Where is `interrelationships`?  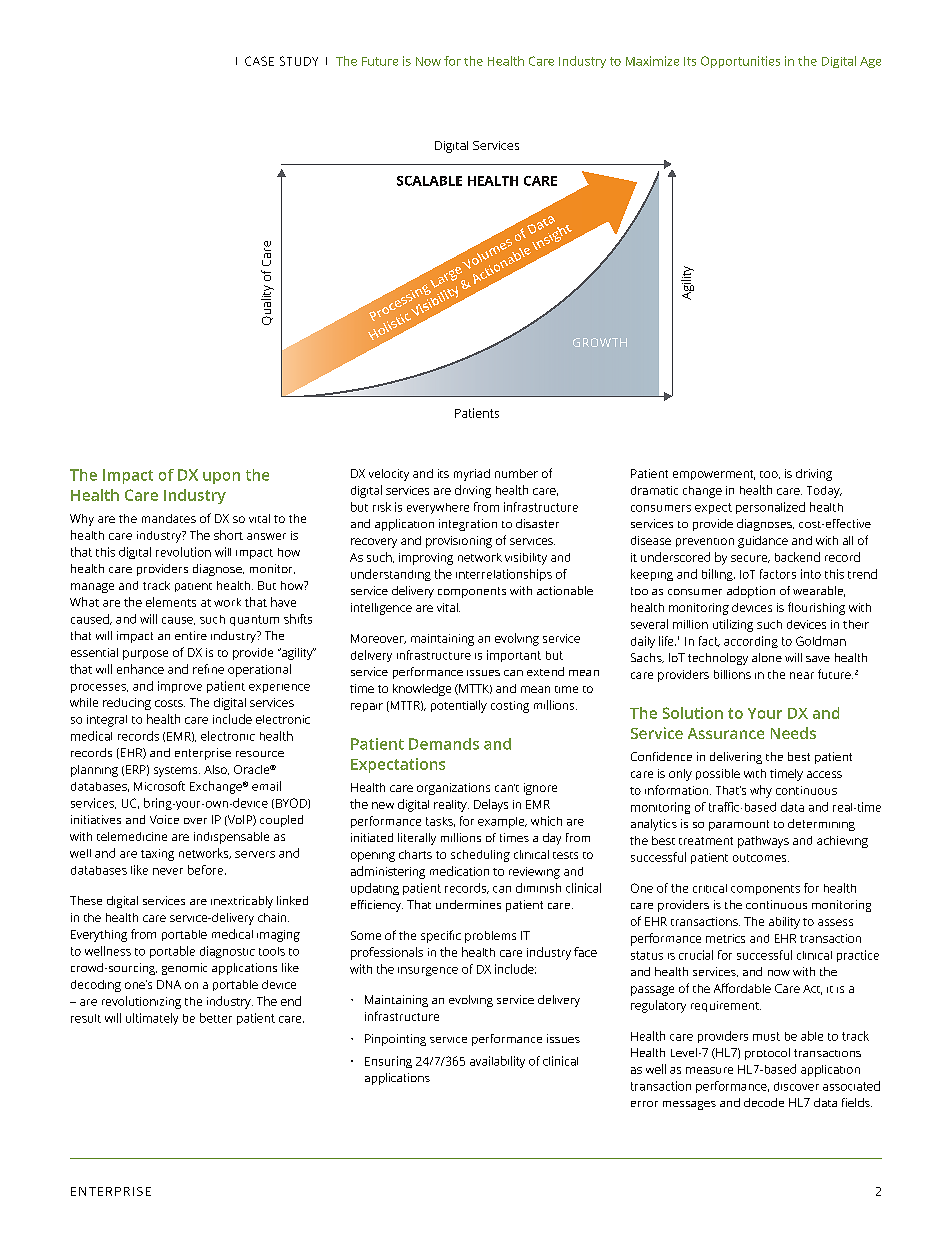 interrelationships is located at coordinates (504, 575).
